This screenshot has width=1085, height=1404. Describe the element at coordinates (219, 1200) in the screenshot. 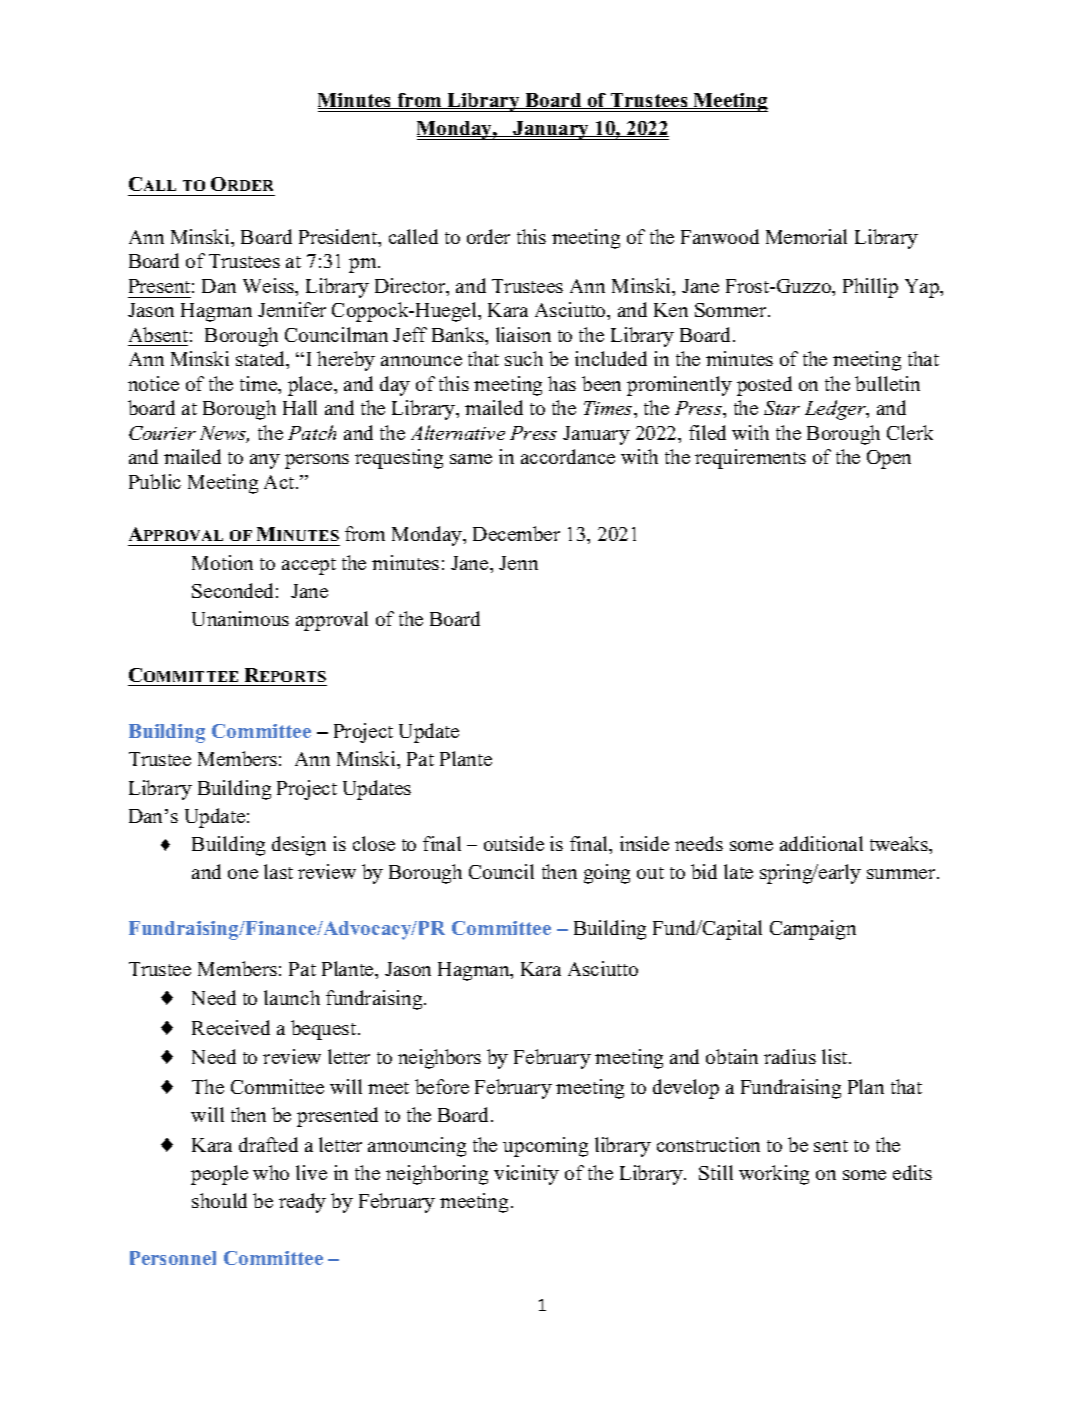

I see `should` at that location.
